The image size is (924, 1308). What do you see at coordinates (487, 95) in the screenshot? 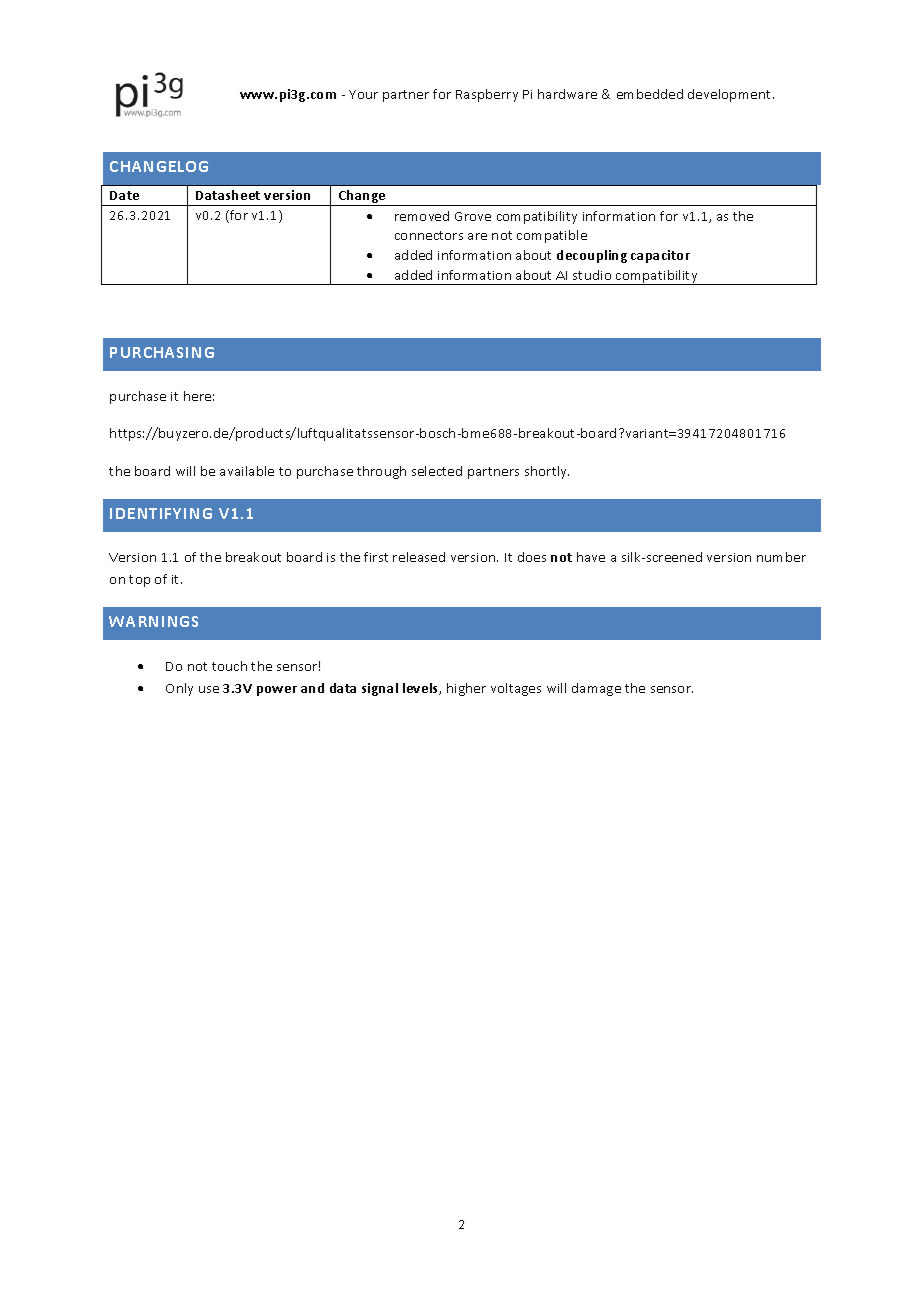
I see `Raspberry` at bounding box center [487, 95].
